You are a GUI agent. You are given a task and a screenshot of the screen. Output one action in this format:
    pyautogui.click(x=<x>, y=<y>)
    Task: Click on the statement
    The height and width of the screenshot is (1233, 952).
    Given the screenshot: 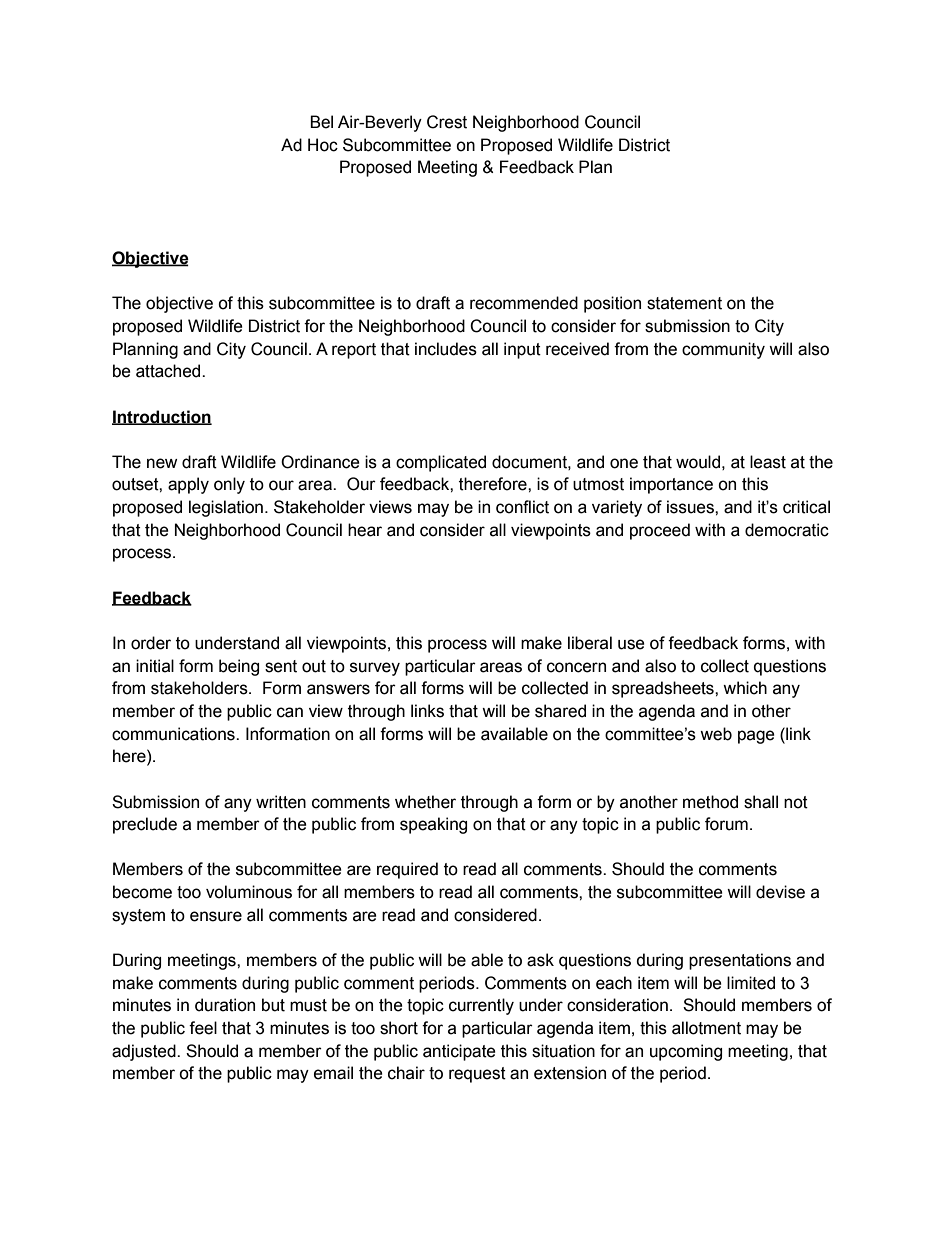 What is the action you would take?
    pyautogui.click(x=684, y=303)
